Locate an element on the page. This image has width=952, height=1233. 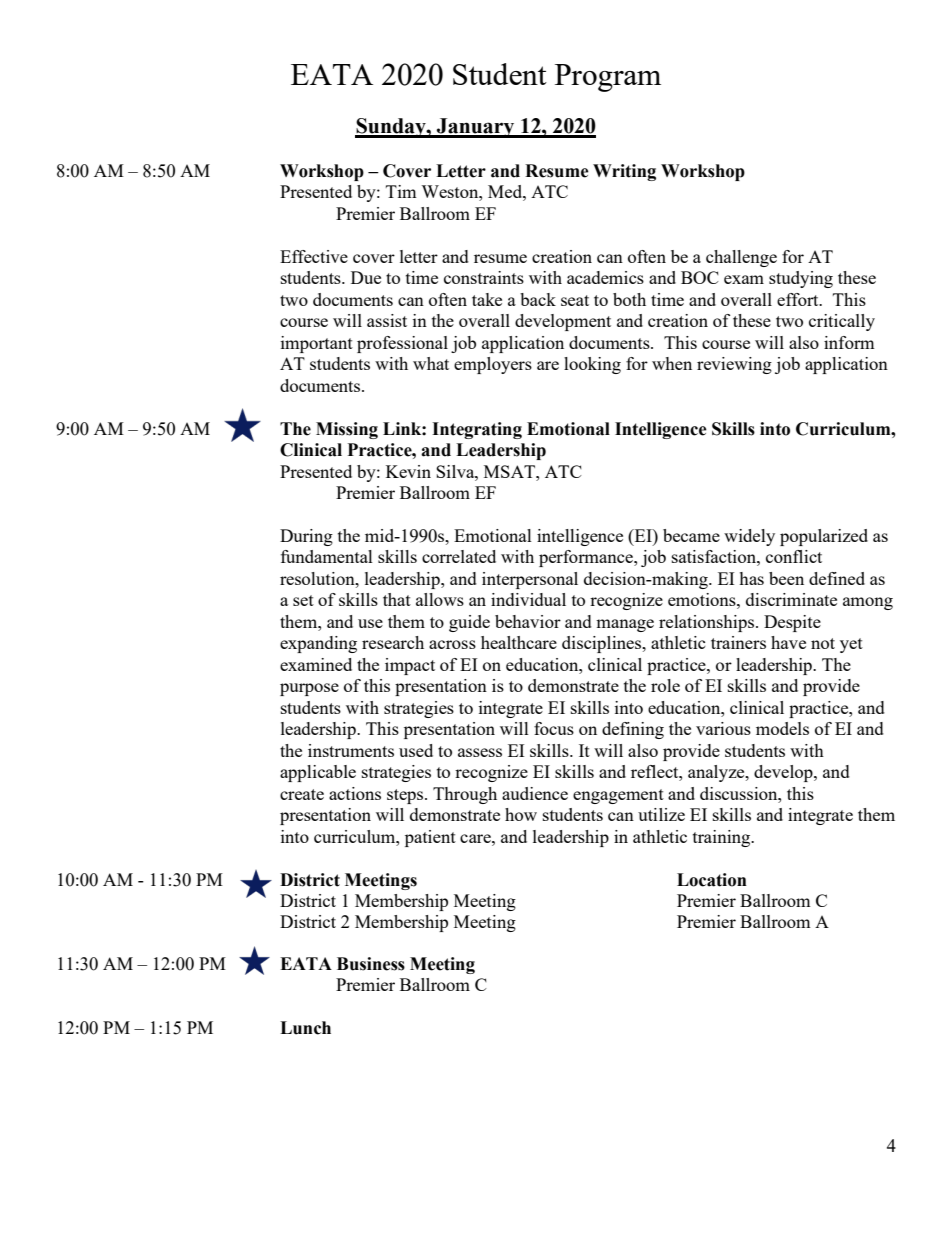
reviewing is located at coordinates (734, 365).
